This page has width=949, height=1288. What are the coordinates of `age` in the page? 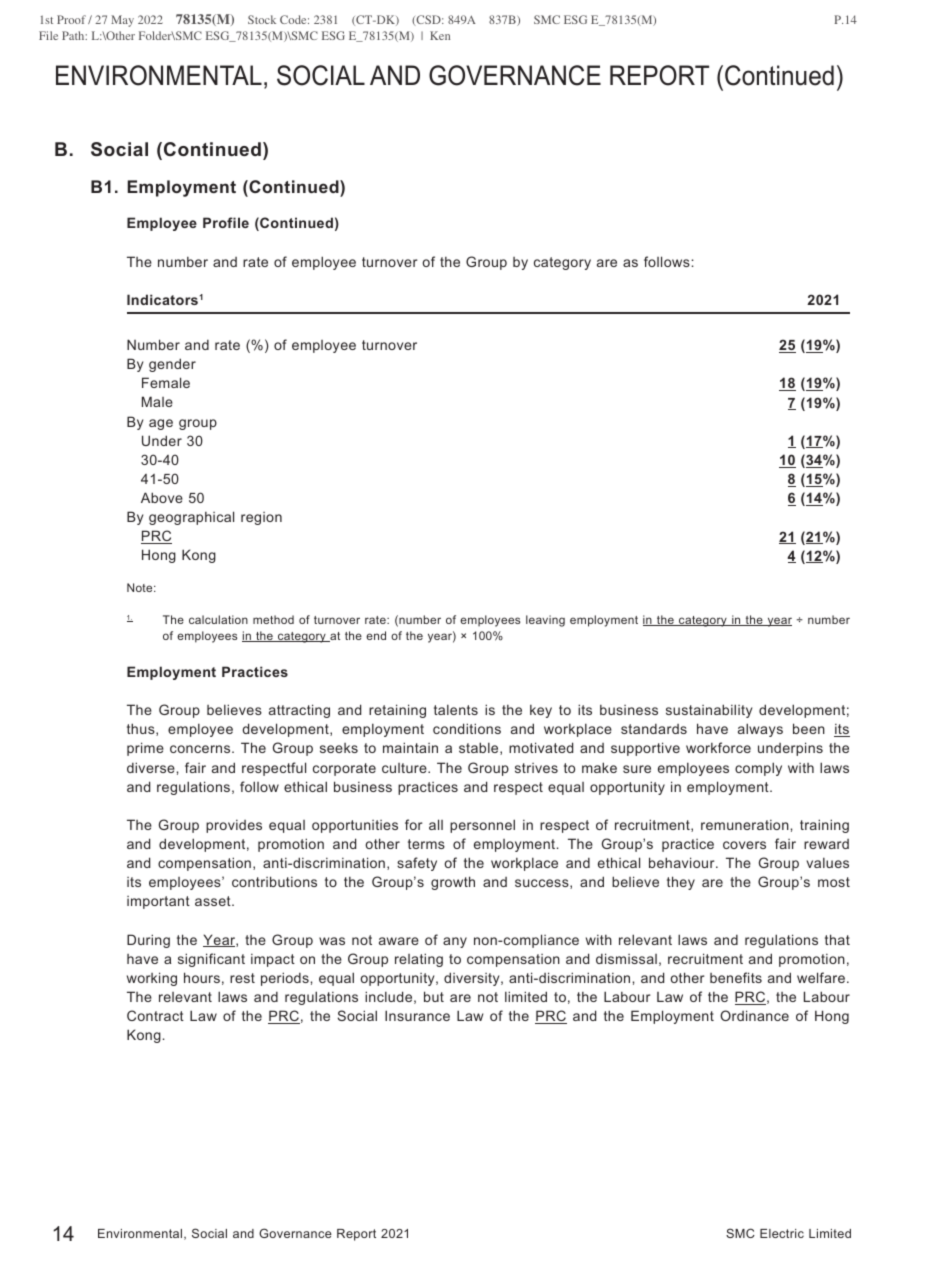 It's located at (161, 424).
